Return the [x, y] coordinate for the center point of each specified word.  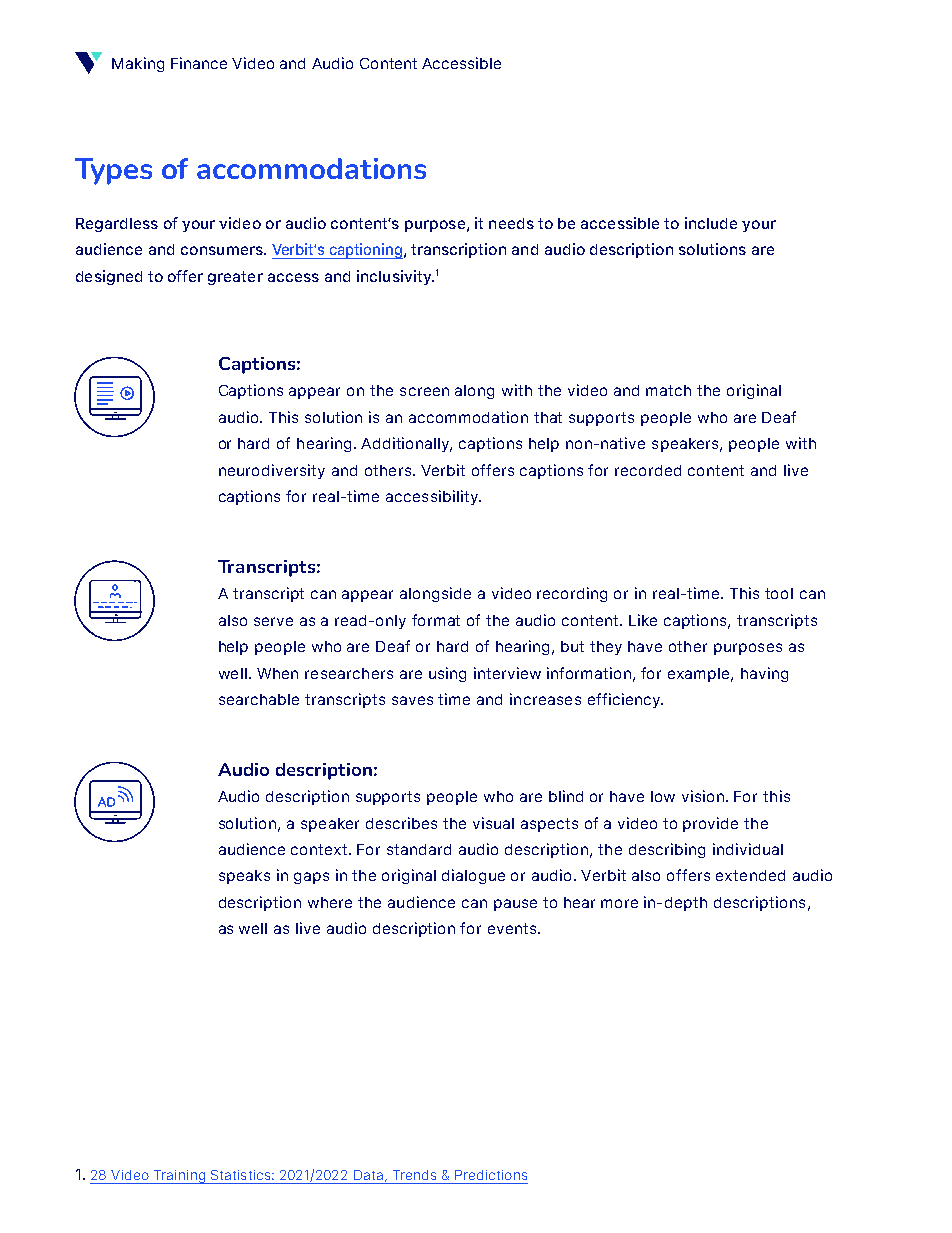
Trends [414, 1175]
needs [511, 223]
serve [273, 621]
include [711, 223]
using [447, 674]
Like [643, 620]
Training [179, 1177]
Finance [199, 63]
